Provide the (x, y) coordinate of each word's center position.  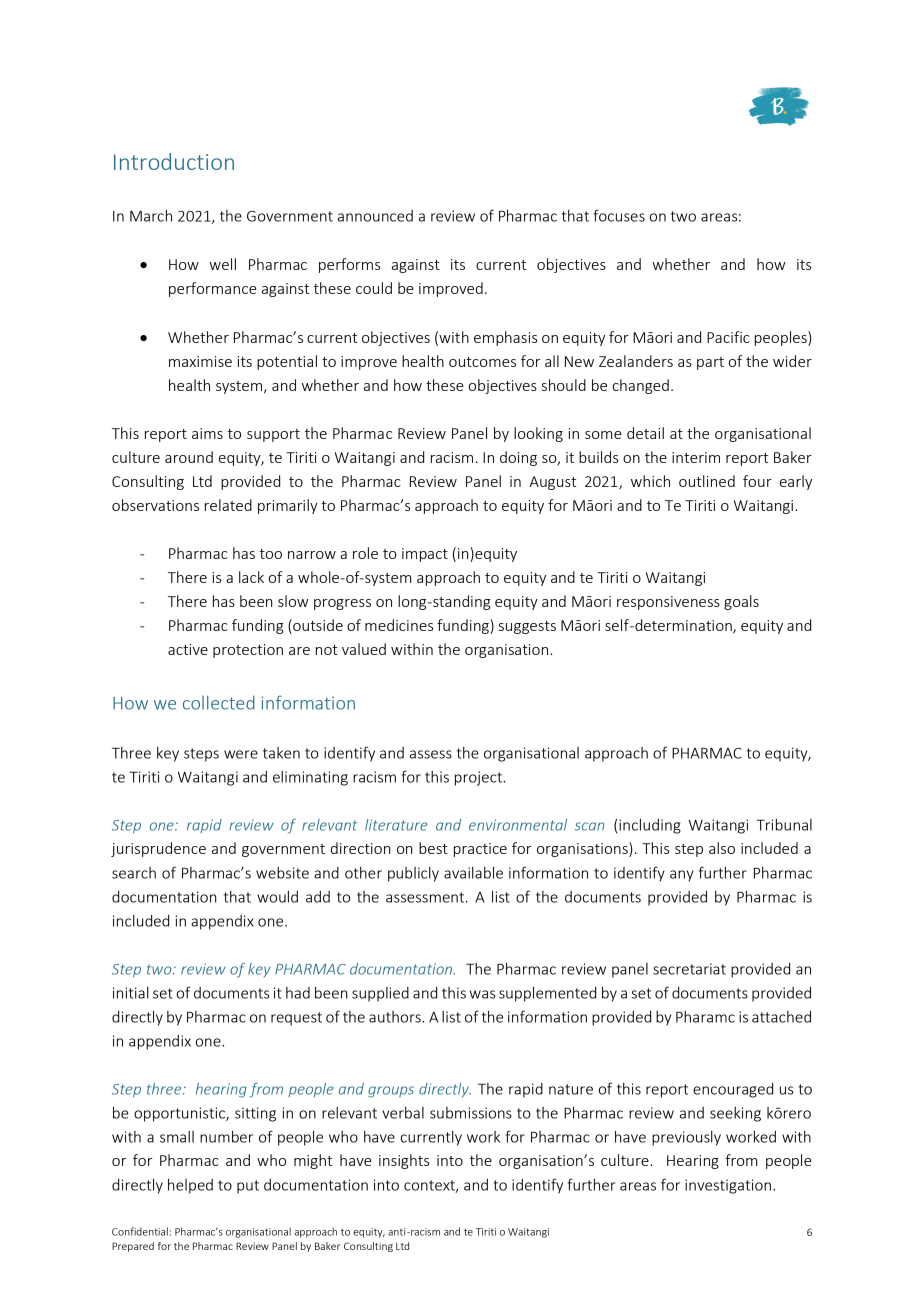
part (710, 363)
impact (425, 555)
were (241, 754)
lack (251, 577)
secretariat (689, 969)
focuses (619, 215)
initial (131, 993)
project (480, 778)
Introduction (174, 161)
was (482, 994)
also (722, 848)
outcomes (482, 362)
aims (207, 433)
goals (741, 602)
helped (190, 1186)
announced (375, 216)
